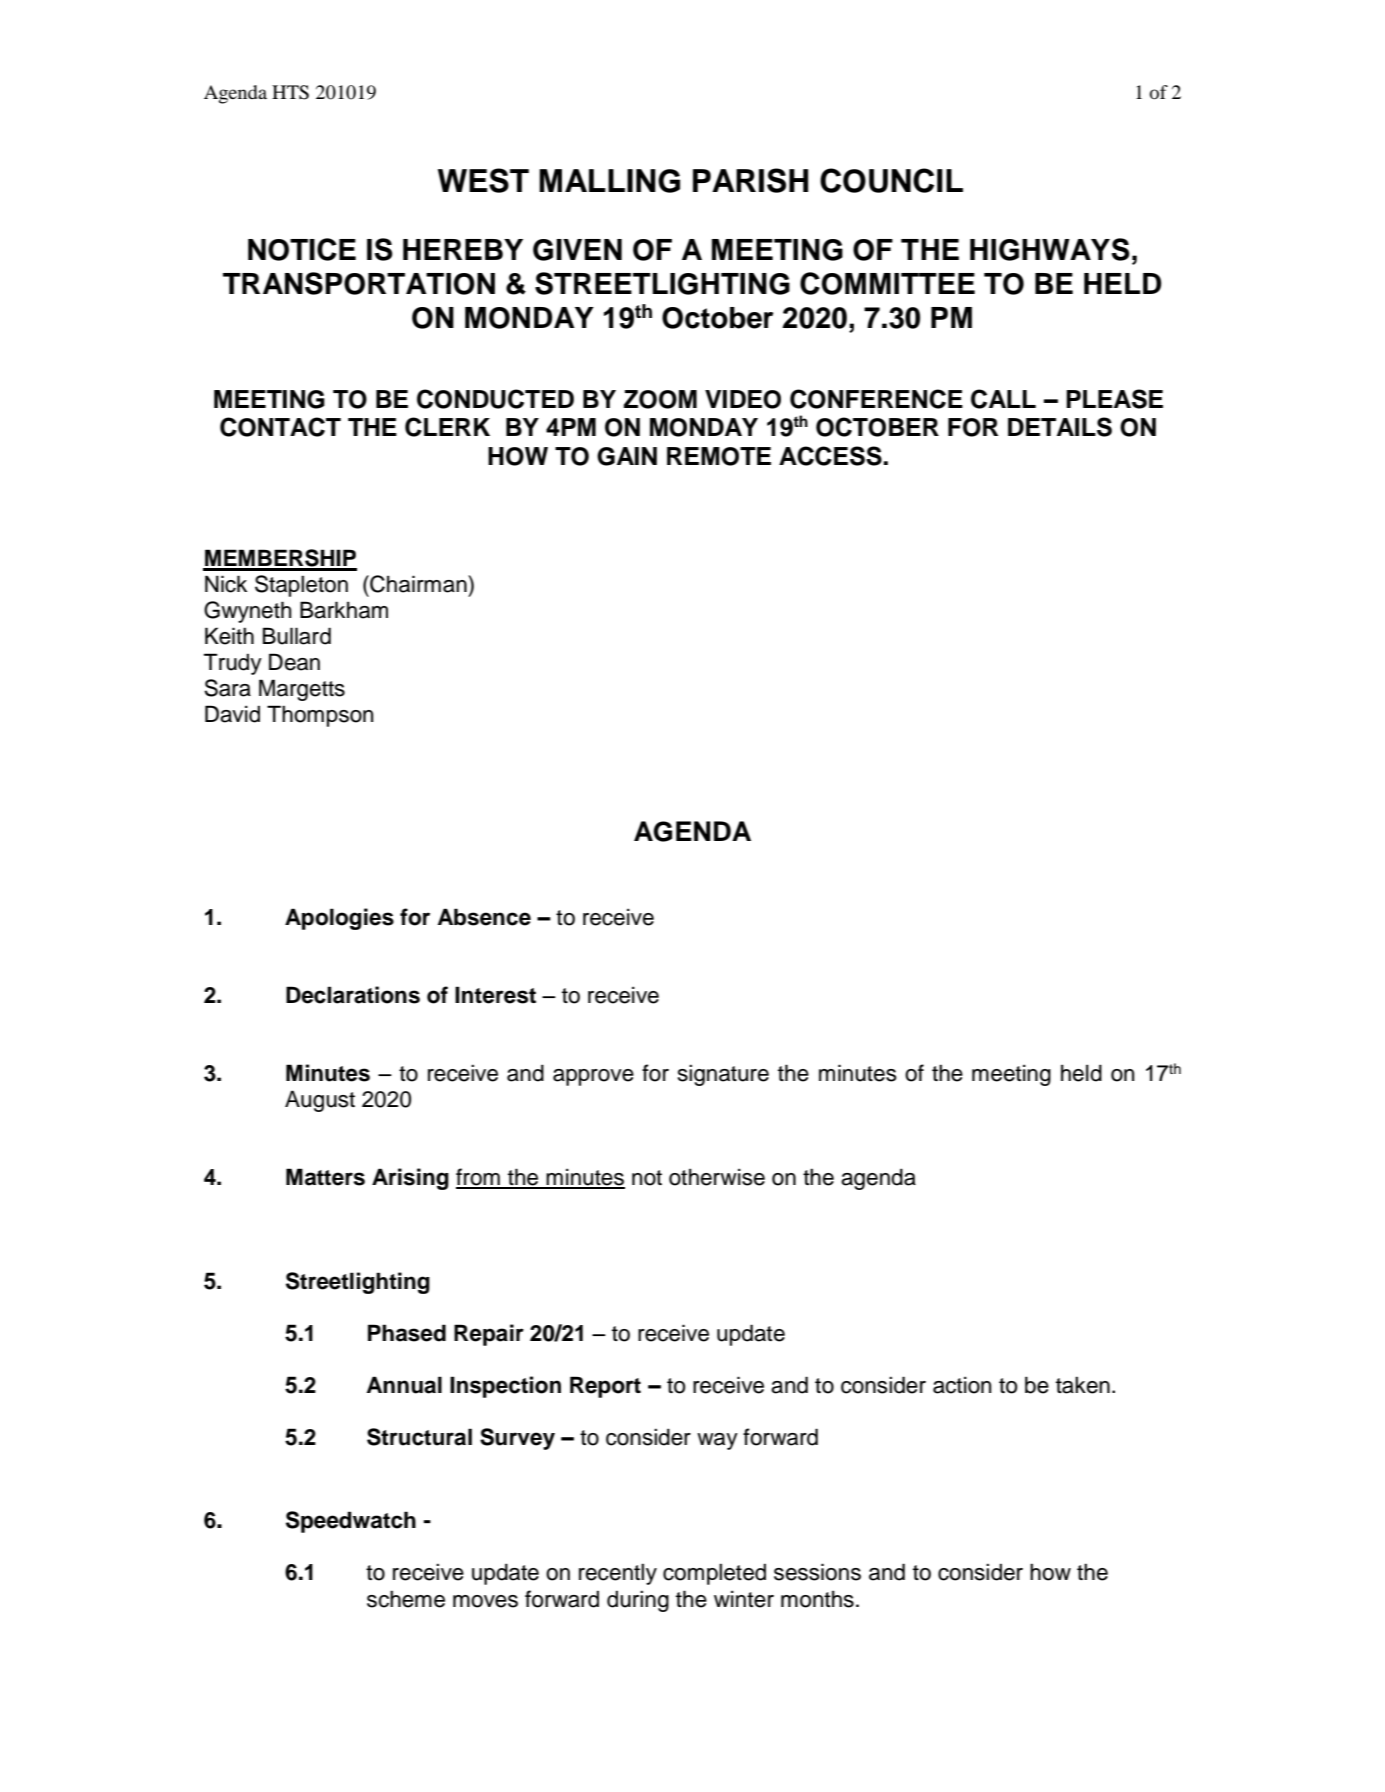  I want to click on scheme, so click(406, 1599).
